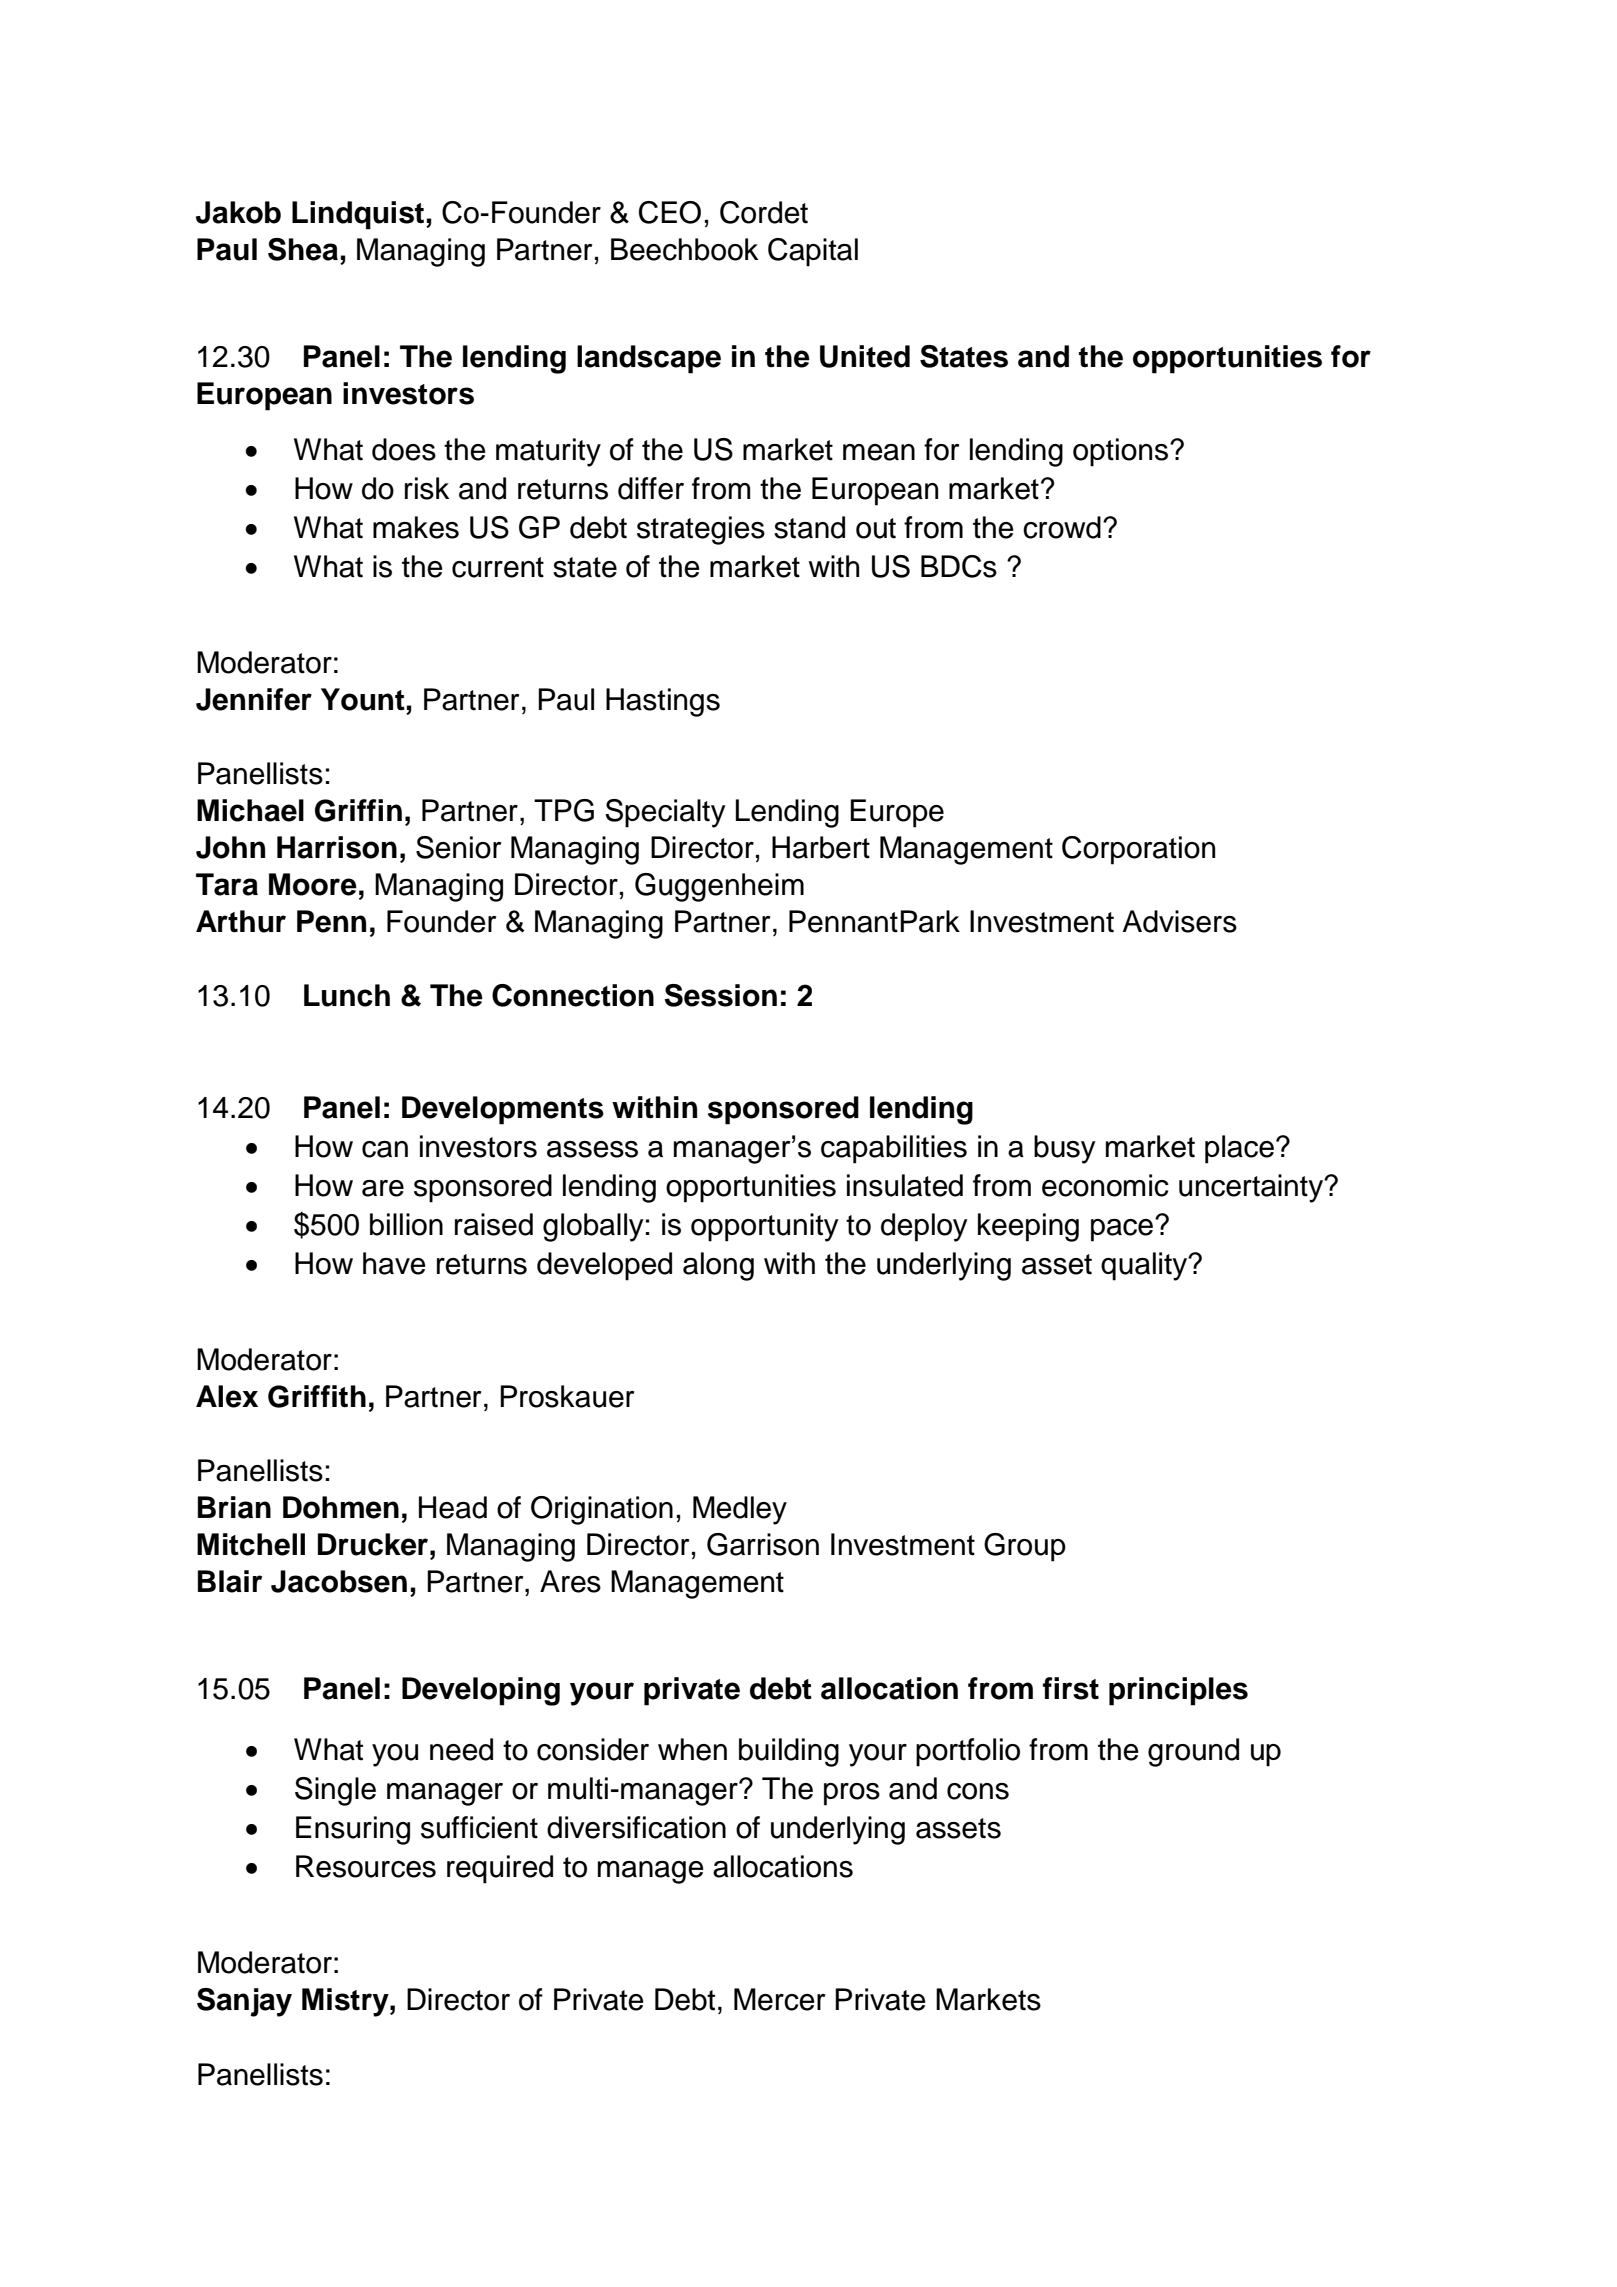 The height and width of the page is (2287, 1617). Describe the element at coordinates (385, 1149) in the page. I see `can` at that location.
